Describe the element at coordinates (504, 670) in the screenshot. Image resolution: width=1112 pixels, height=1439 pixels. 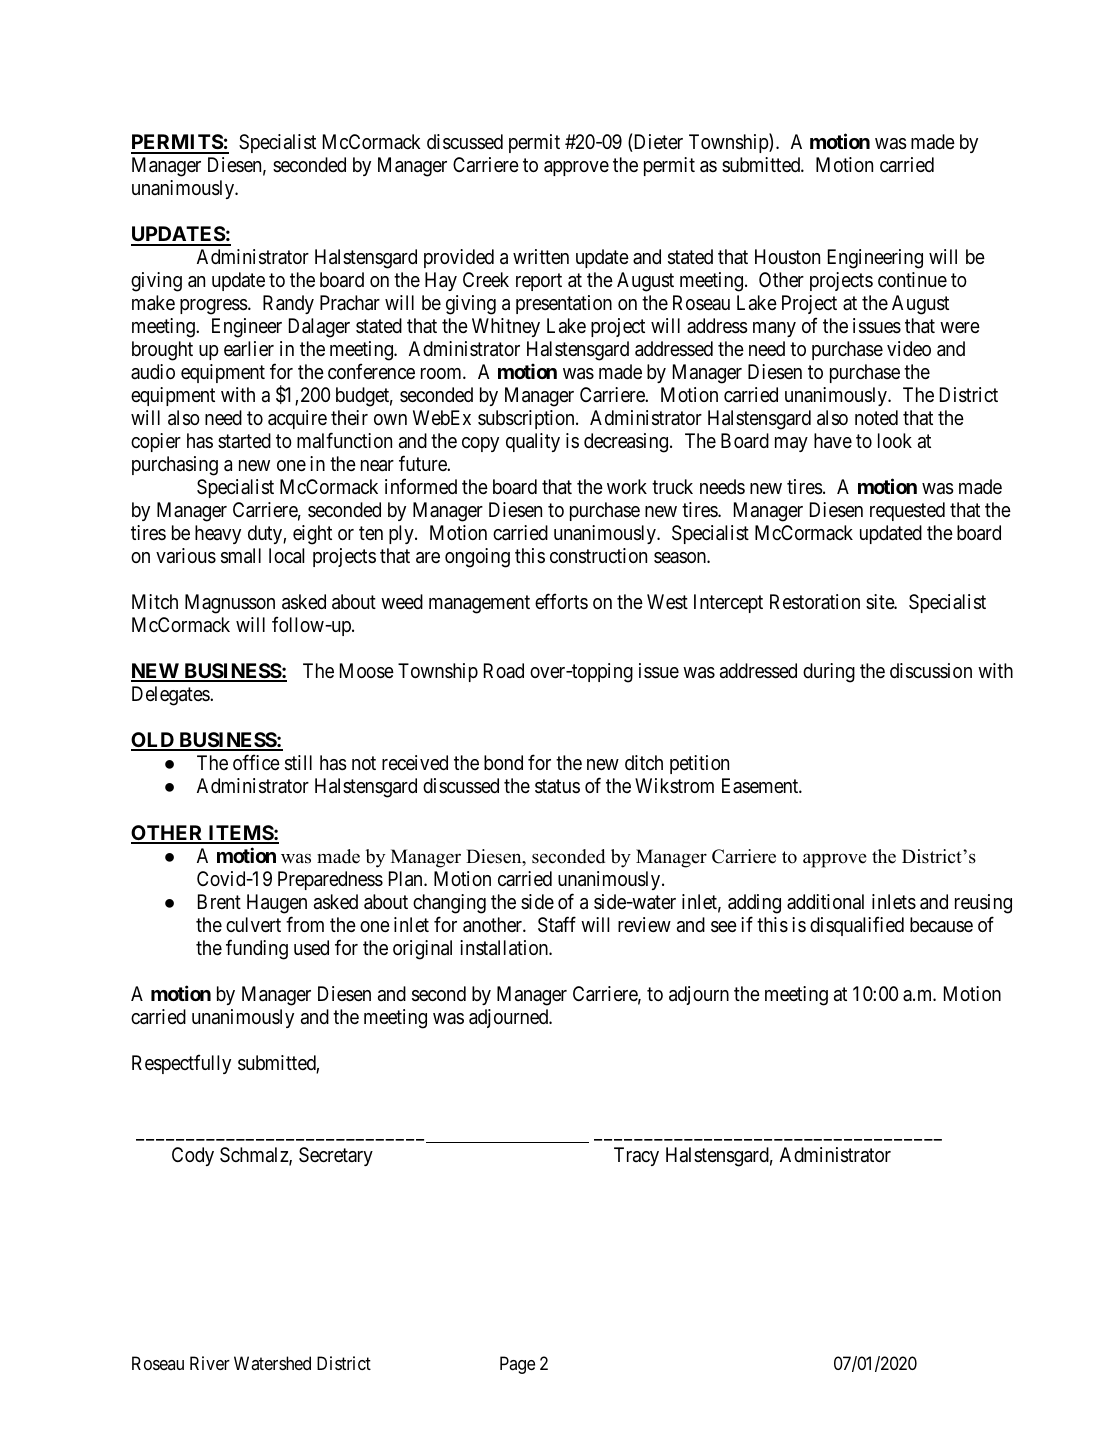
I see `Road` at that location.
